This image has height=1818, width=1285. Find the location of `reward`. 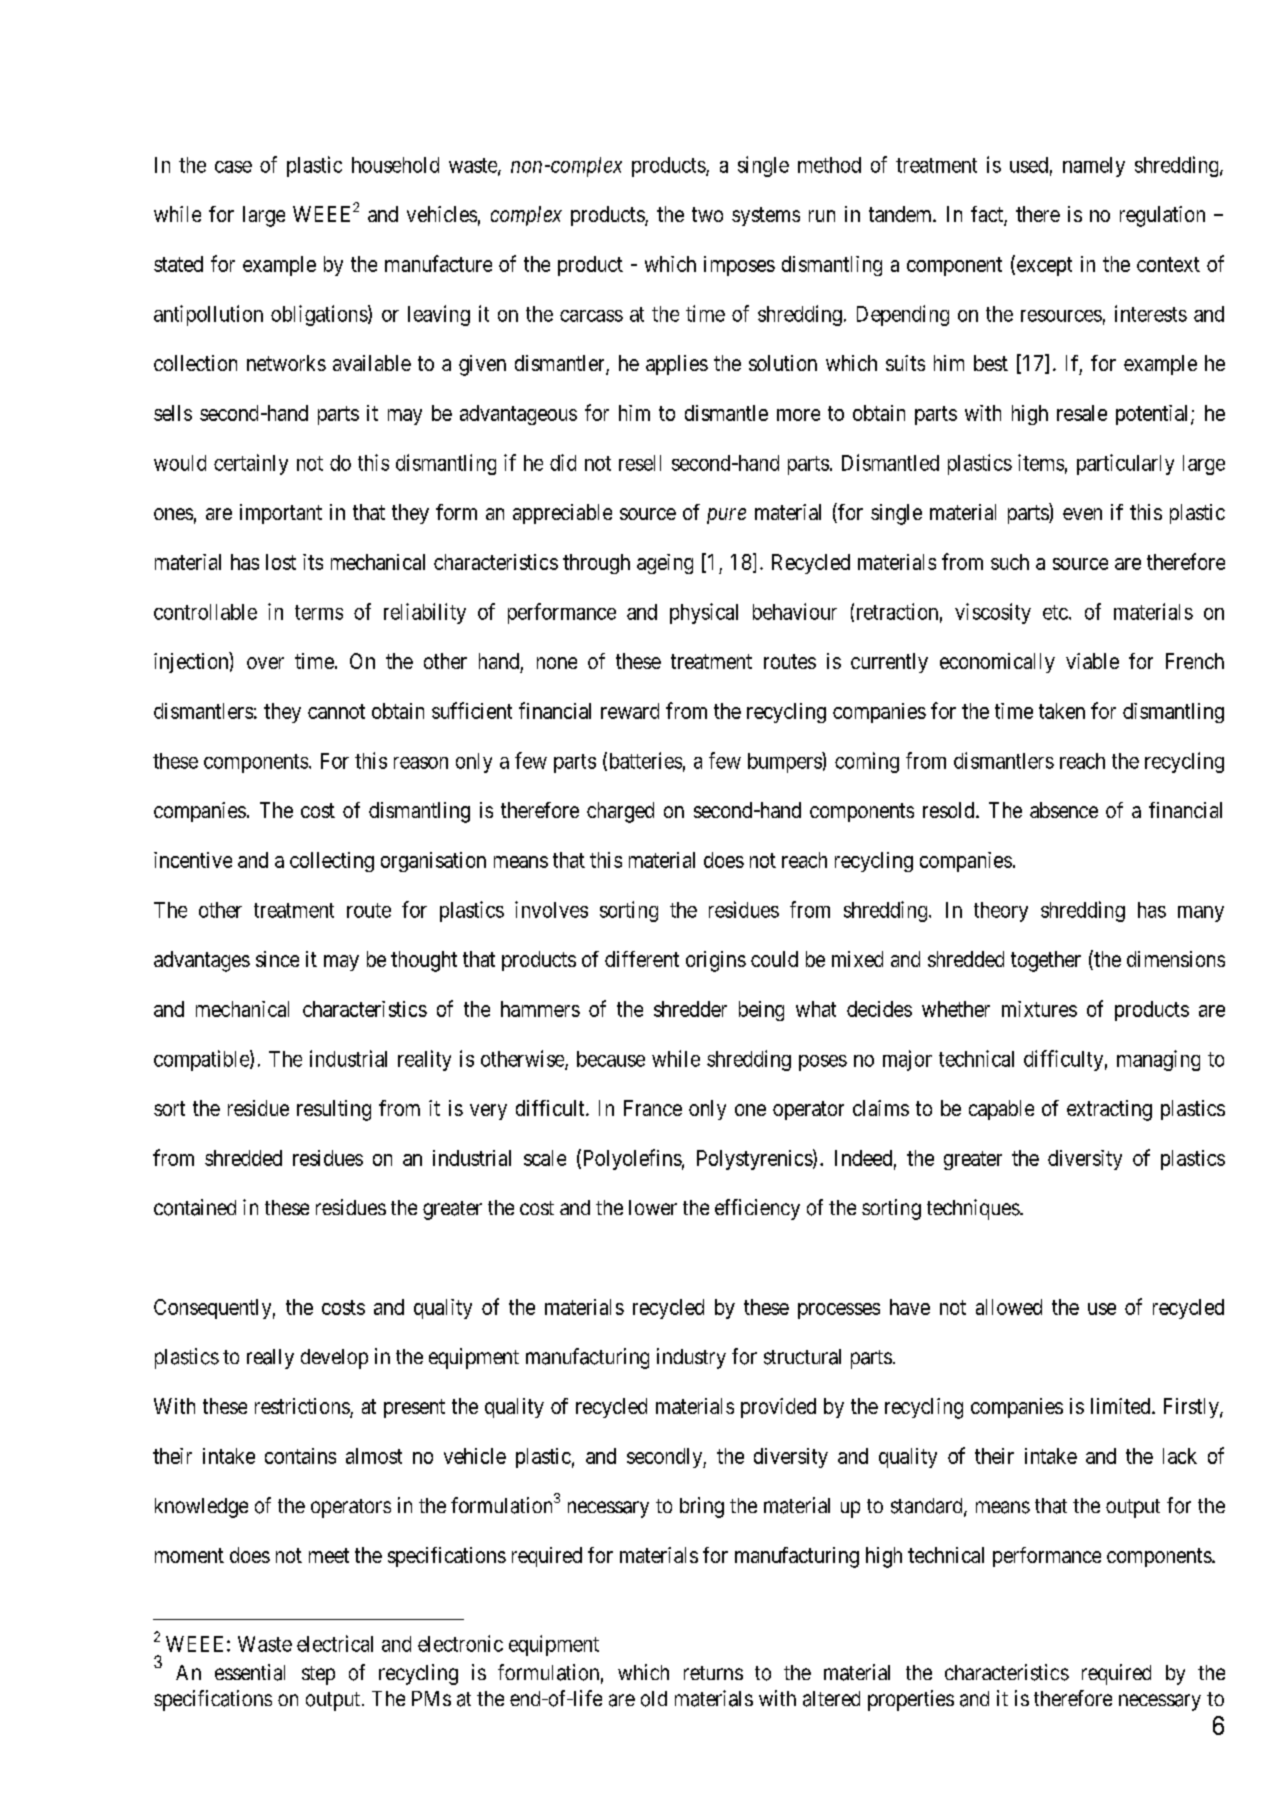

reward is located at coordinates (630, 711).
